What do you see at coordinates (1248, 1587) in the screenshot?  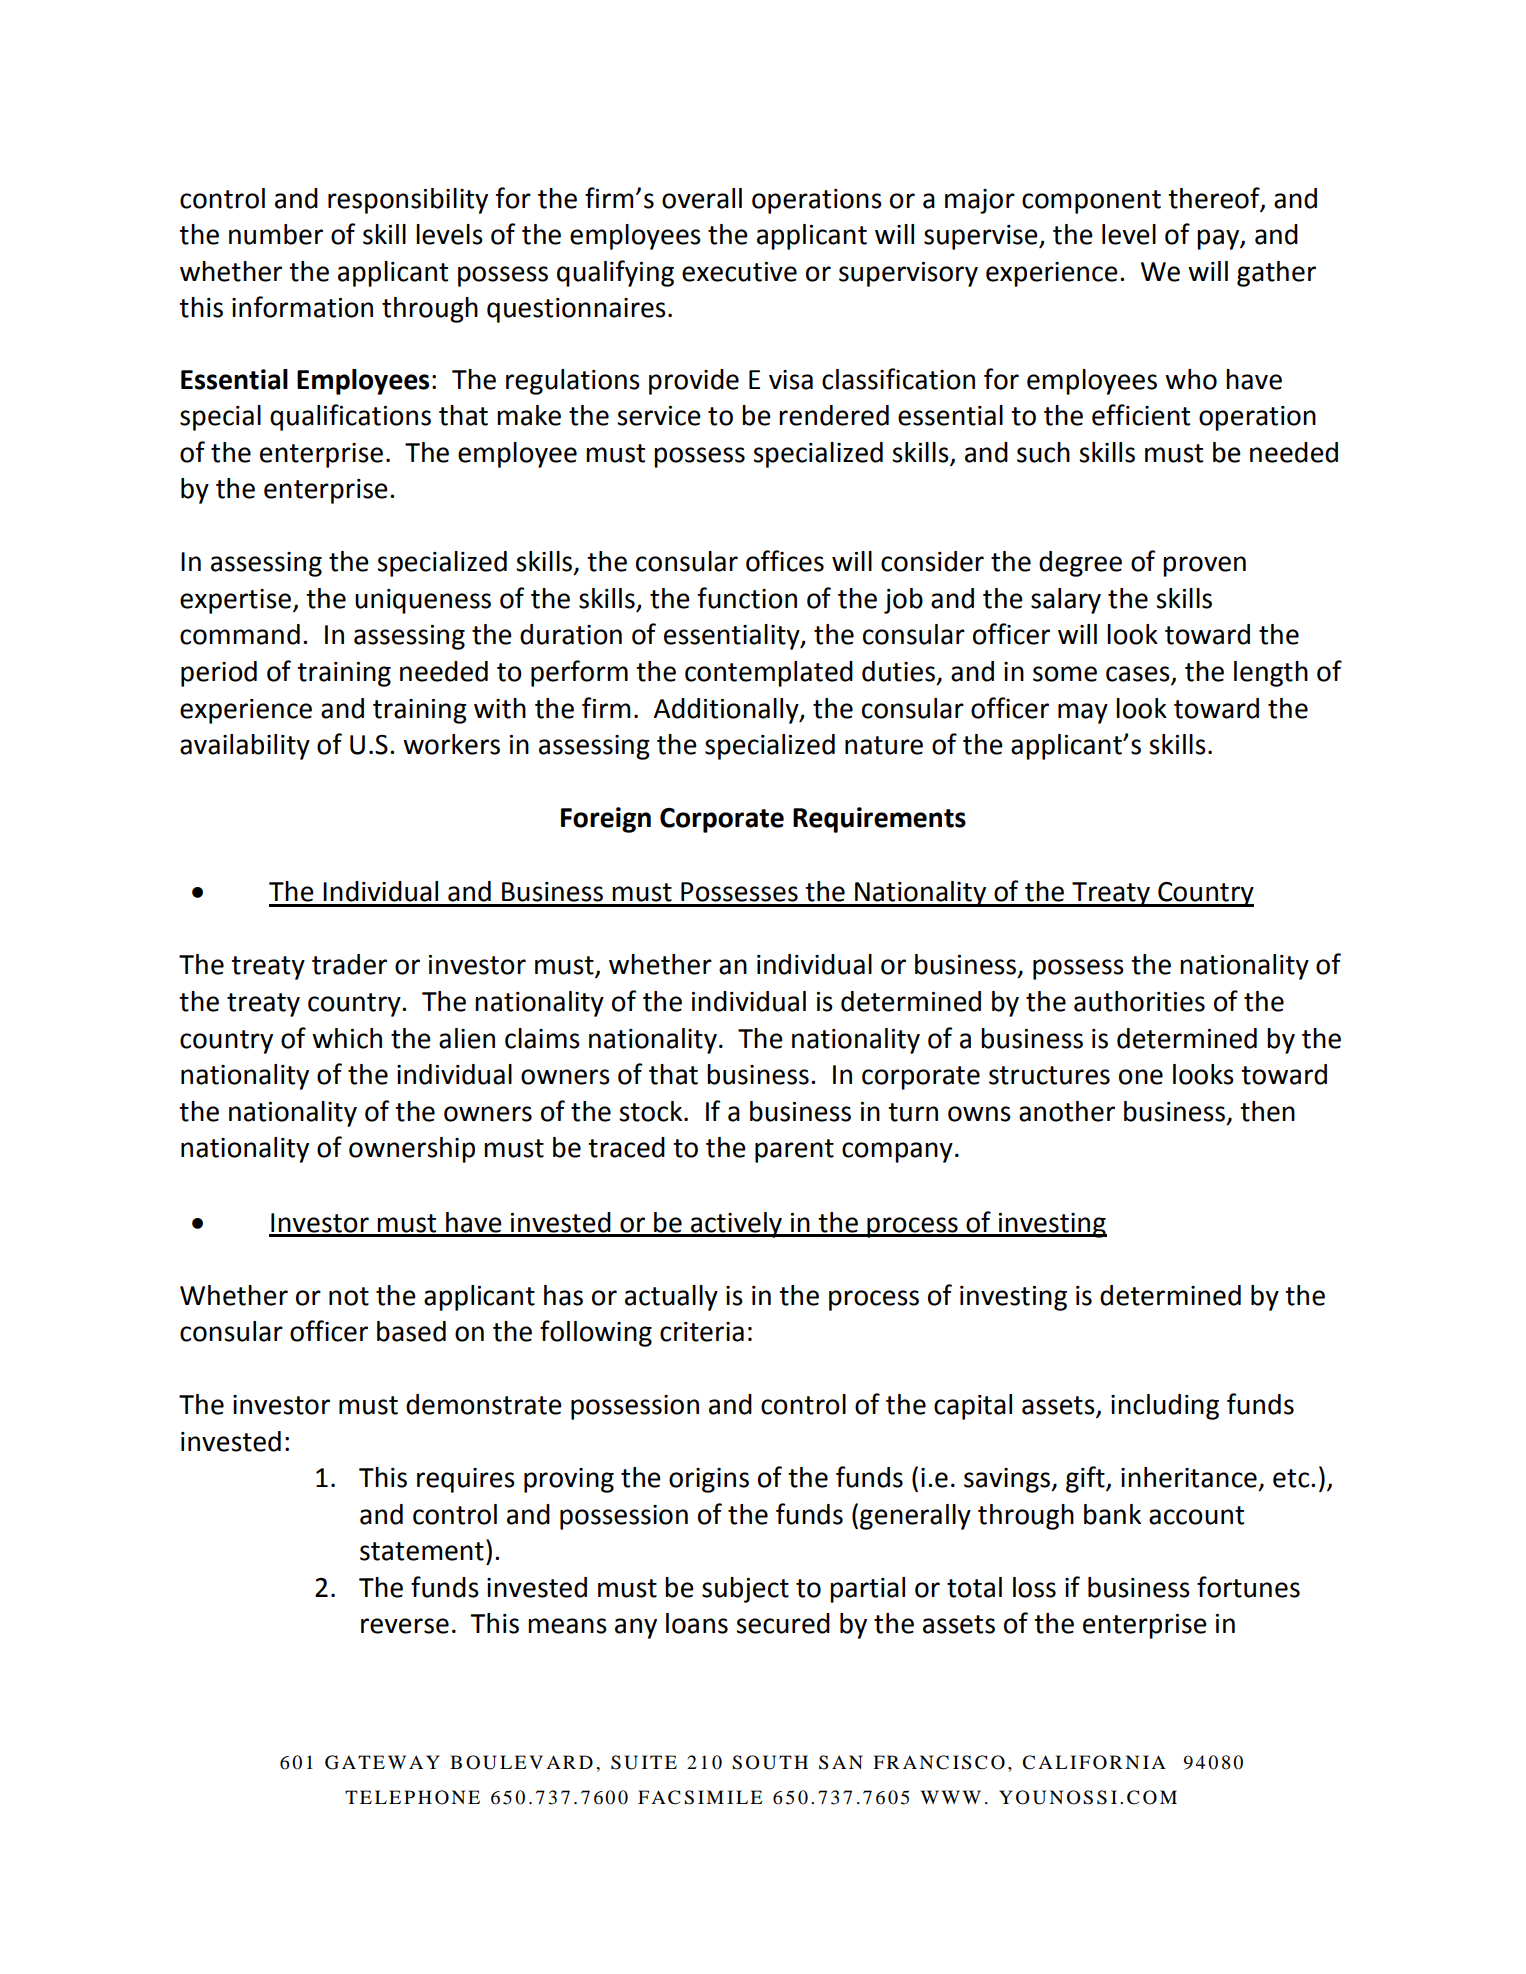 I see `fortunes` at bounding box center [1248, 1587].
